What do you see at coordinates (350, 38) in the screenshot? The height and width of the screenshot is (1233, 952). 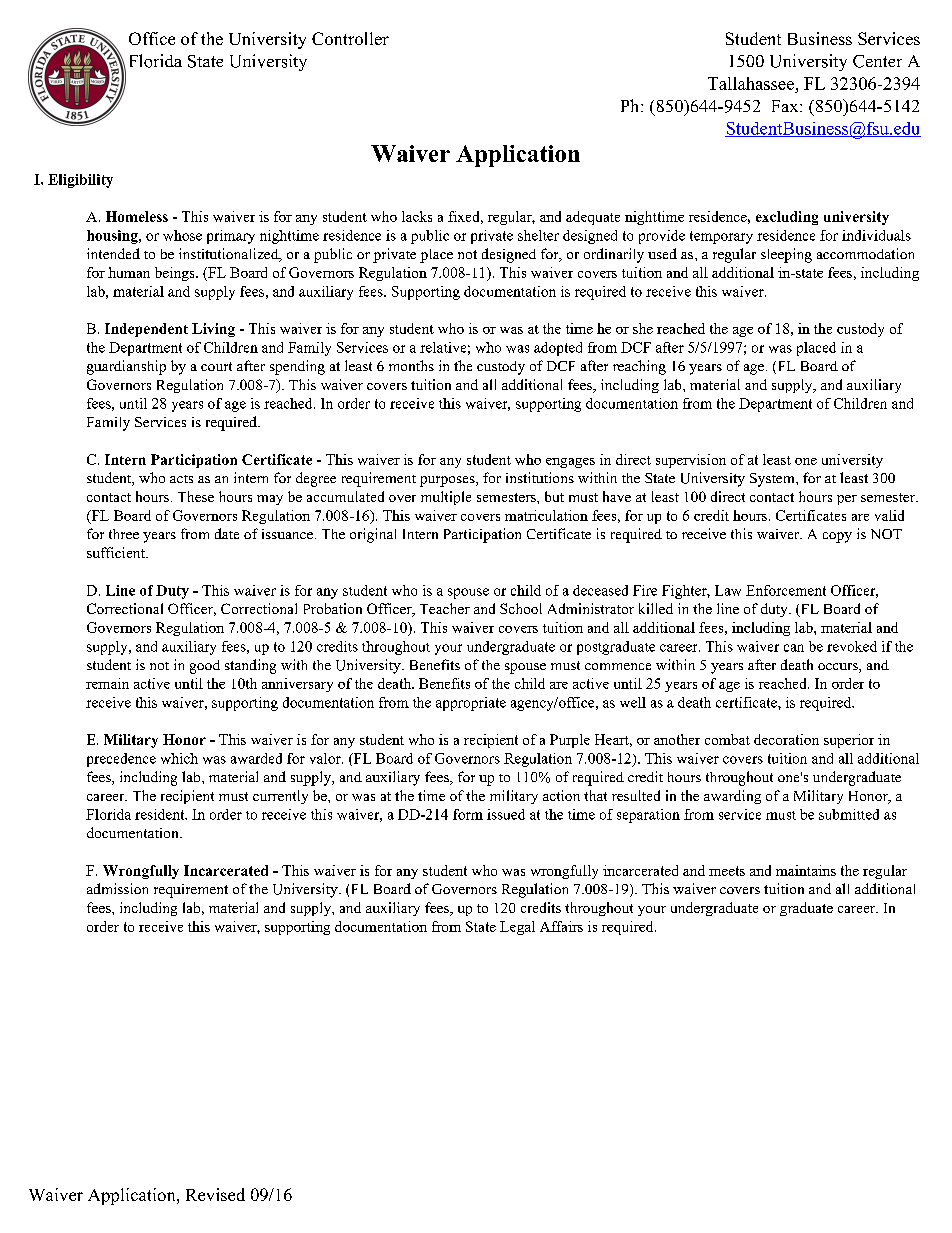 I see `Controller` at bounding box center [350, 38].
